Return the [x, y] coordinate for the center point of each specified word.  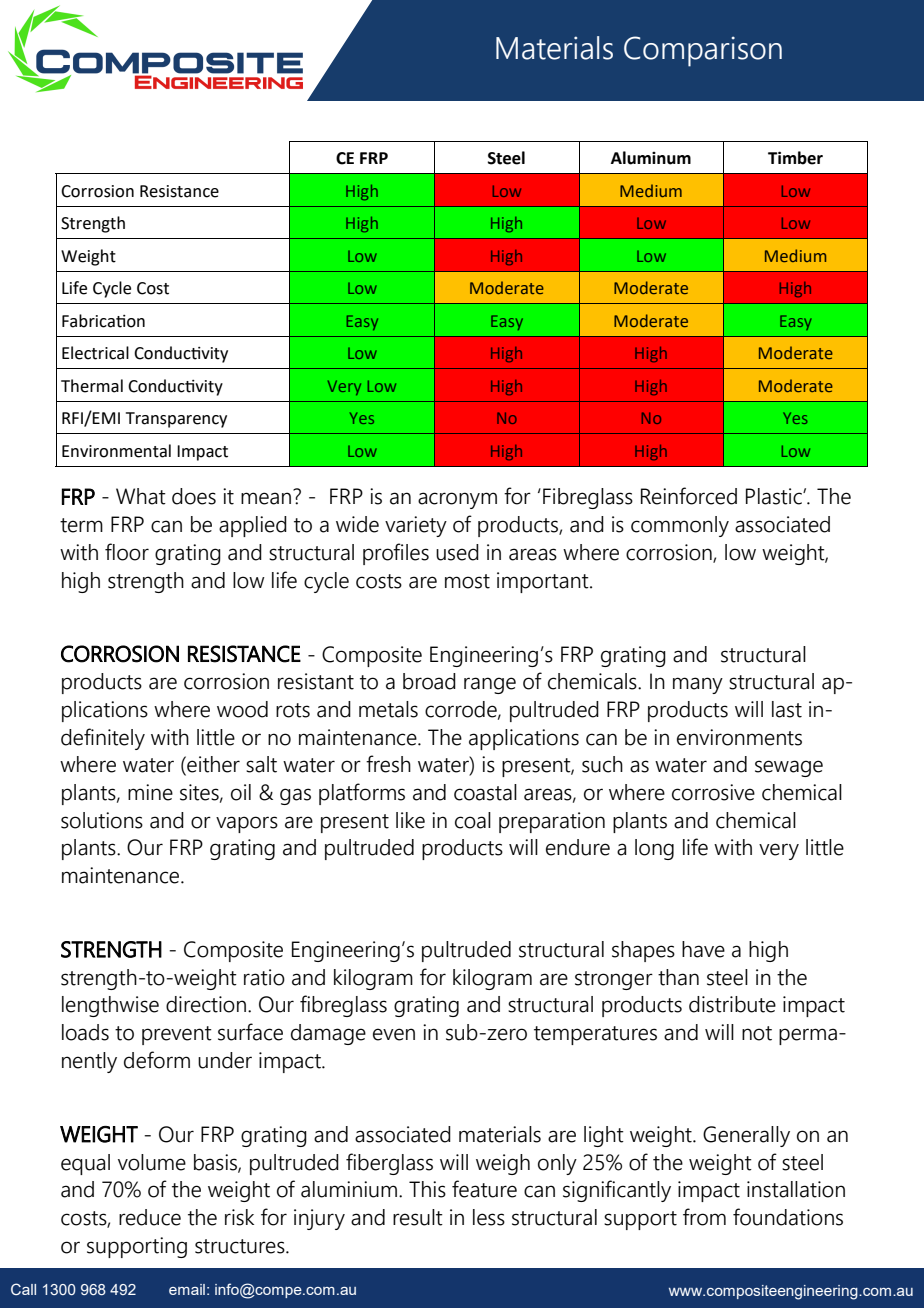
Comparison [703, 51]
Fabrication [103, 321]
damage [328, 1034]
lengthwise [110, 1006]
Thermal [92, 386]
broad [429, 681]
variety [416, 526]
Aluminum [651, 158]
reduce [150, 1217]
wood [242, 709]
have [703, 949]
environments [739, 737]
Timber [795, 158]
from [704, 1217]
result [418, 1217]
